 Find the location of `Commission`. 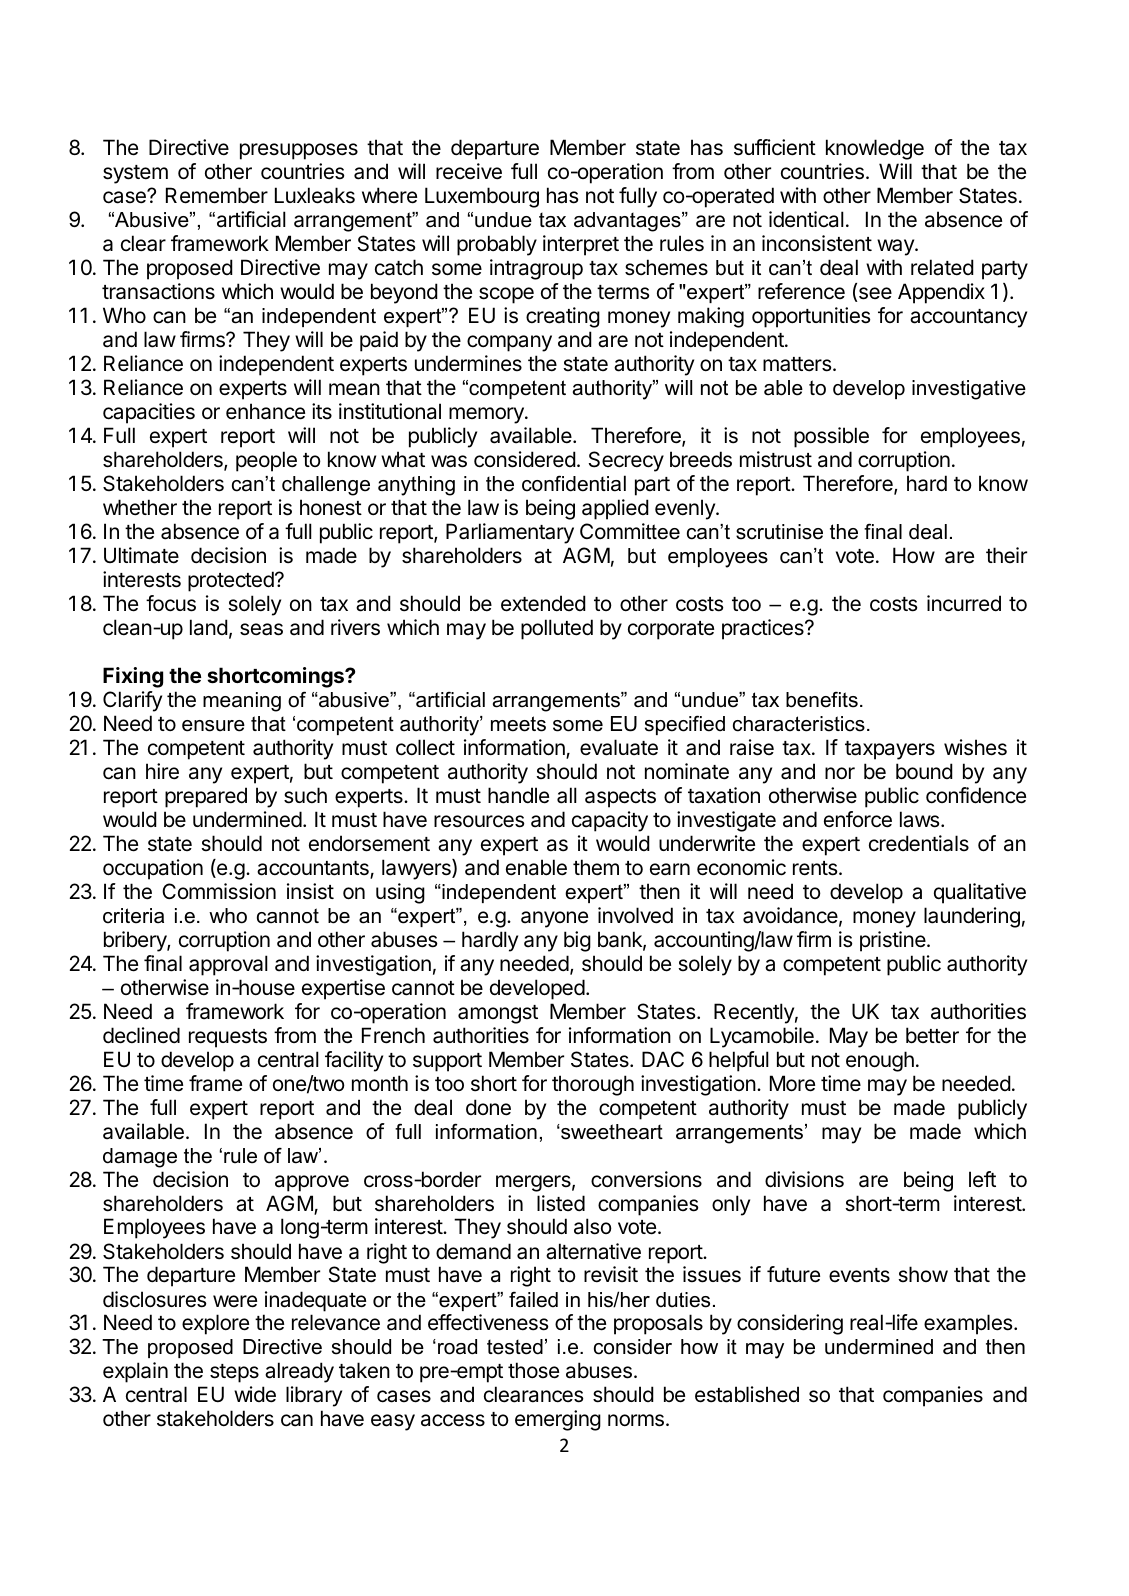

Commission is located at coordinates (219, 891).
